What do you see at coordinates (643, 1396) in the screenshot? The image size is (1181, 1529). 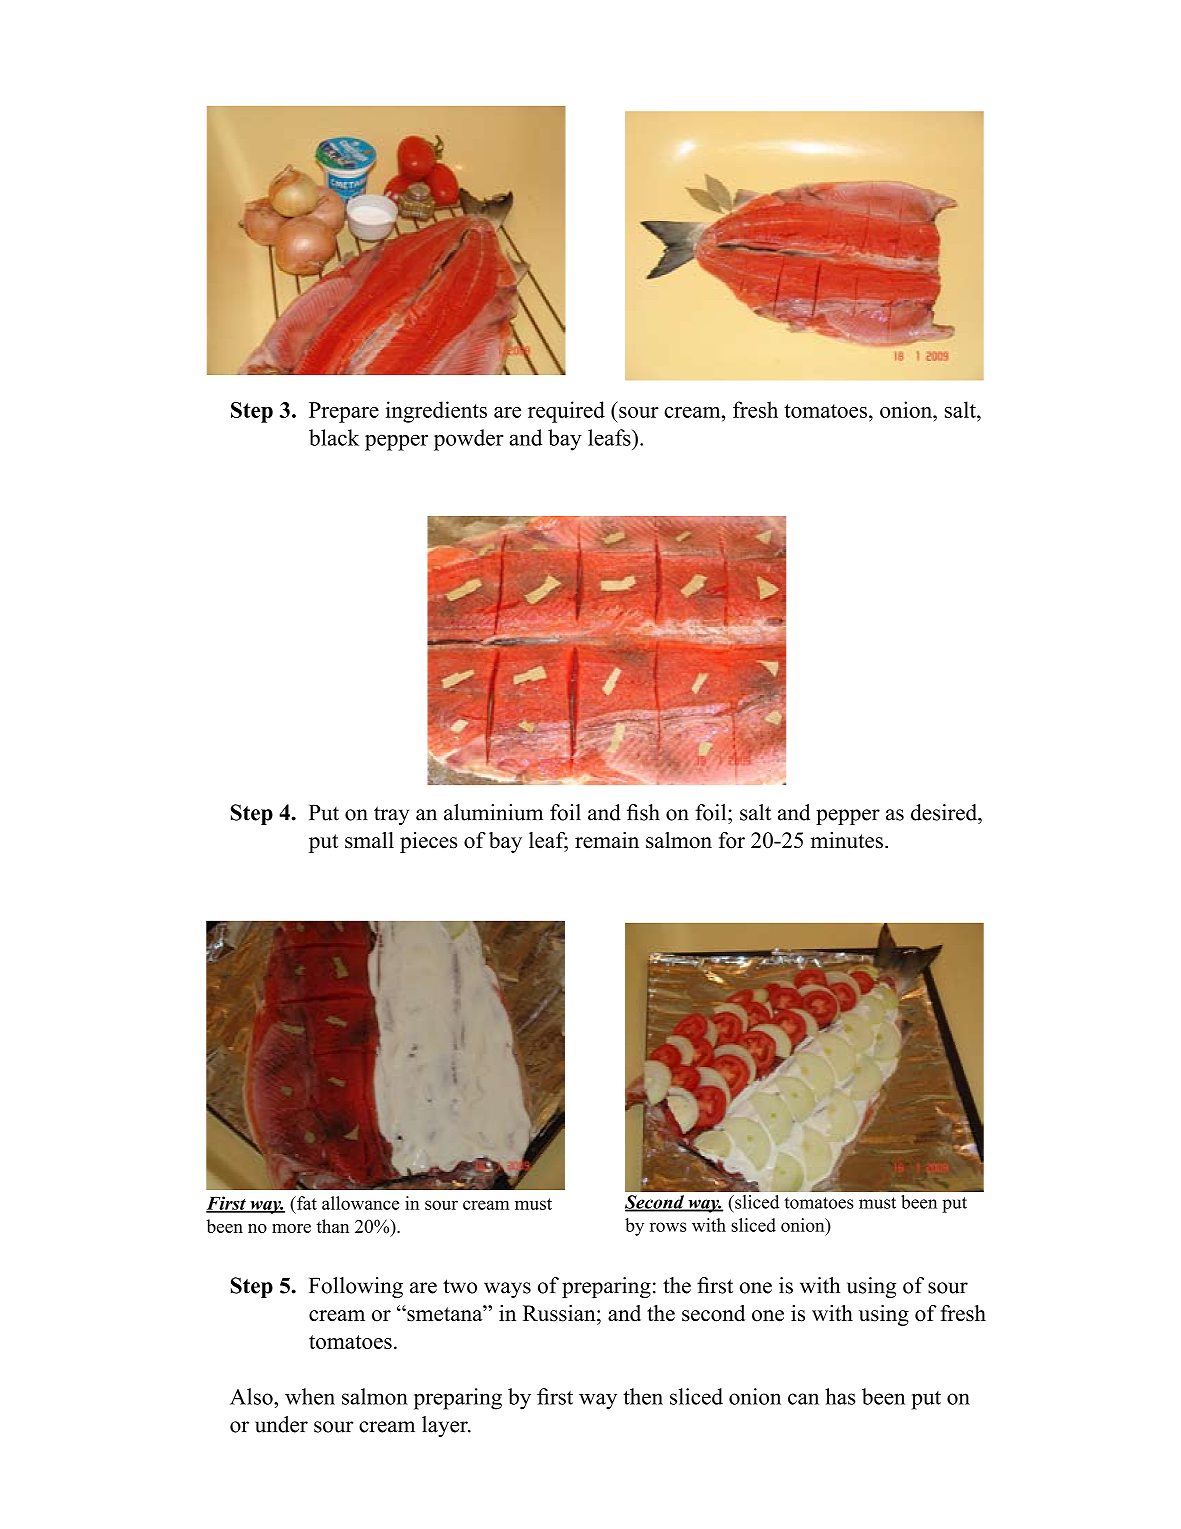 I see `then` at bounding box center [643, 1396].
